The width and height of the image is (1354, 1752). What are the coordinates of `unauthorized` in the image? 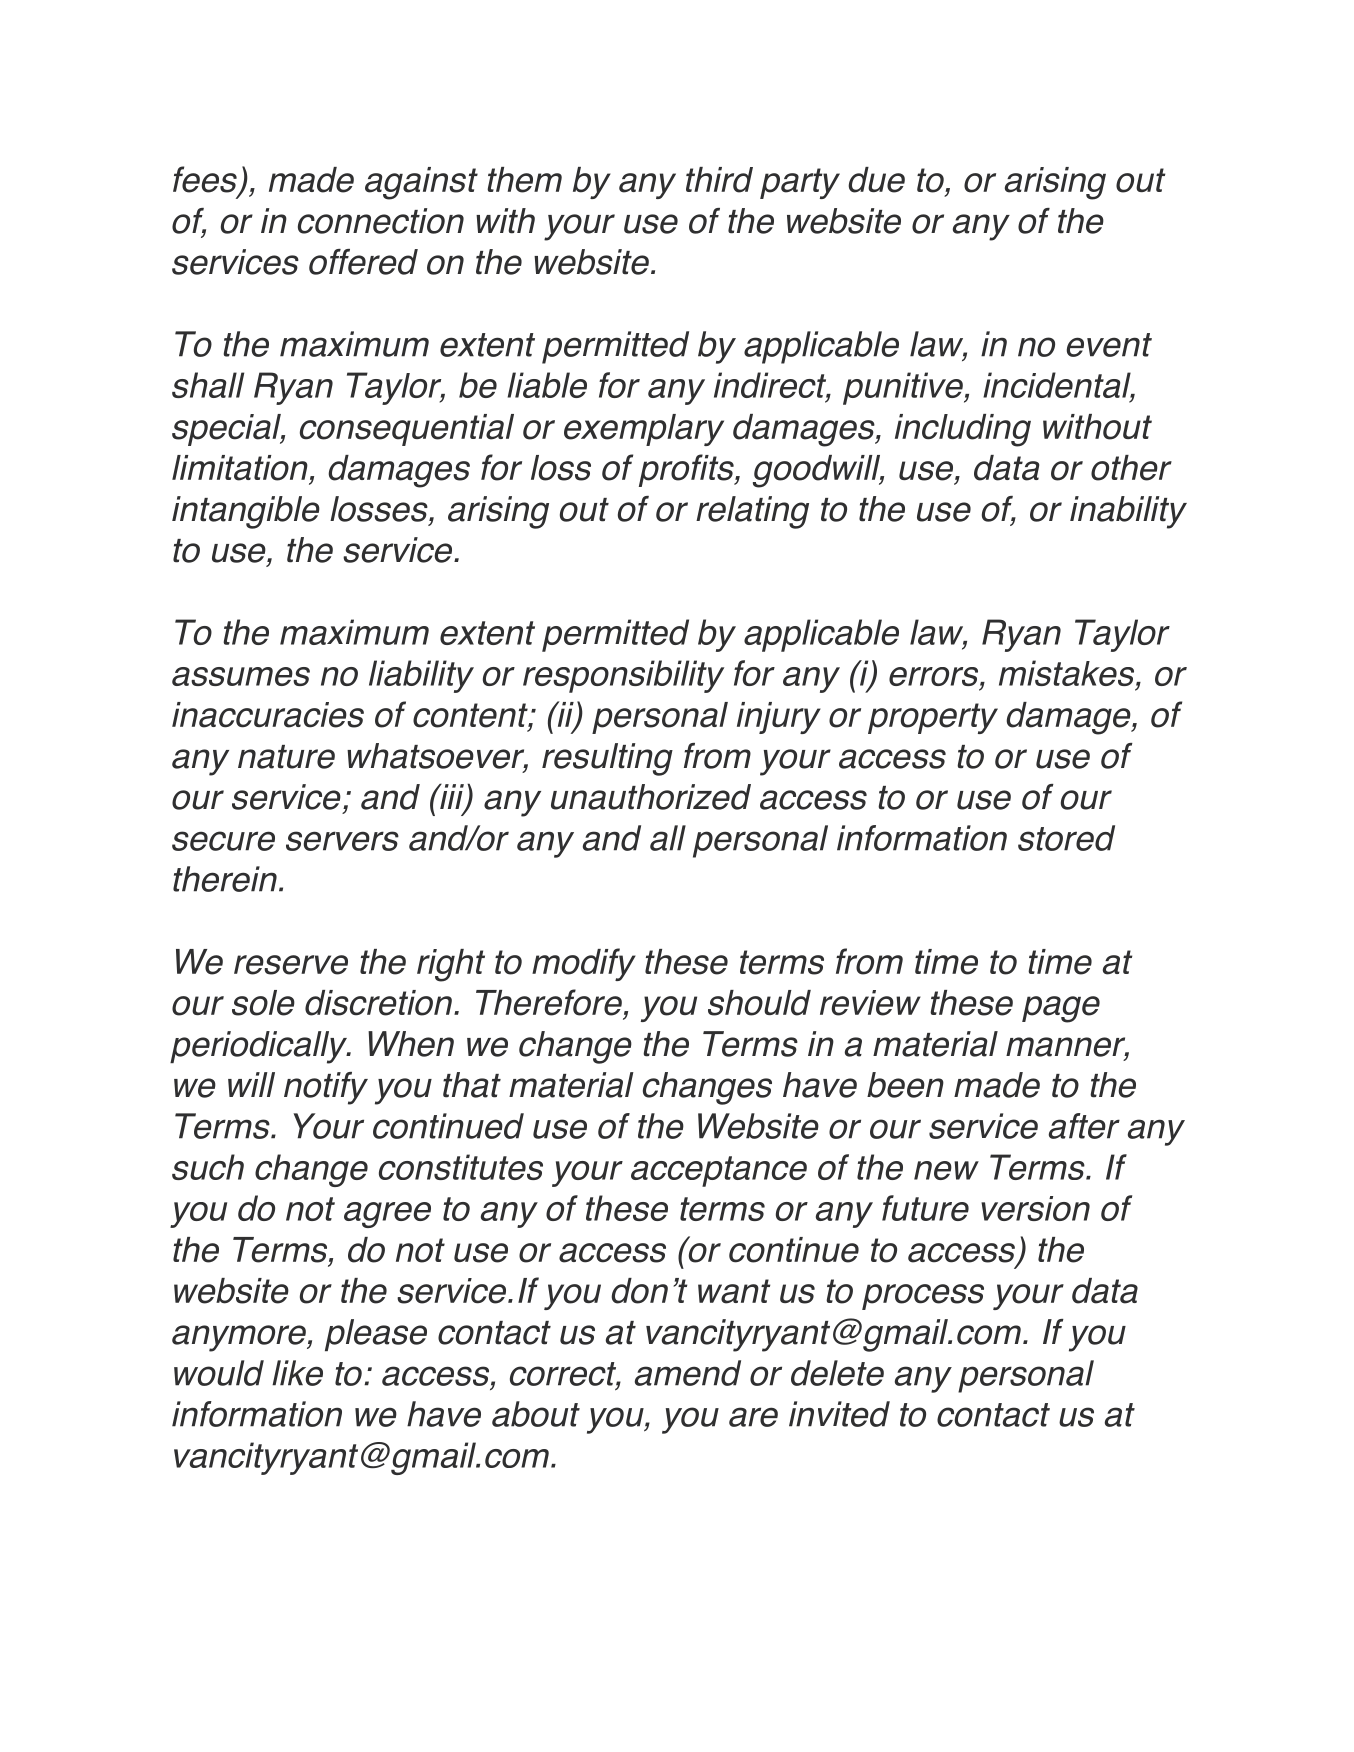 It's located at (651, 797).
